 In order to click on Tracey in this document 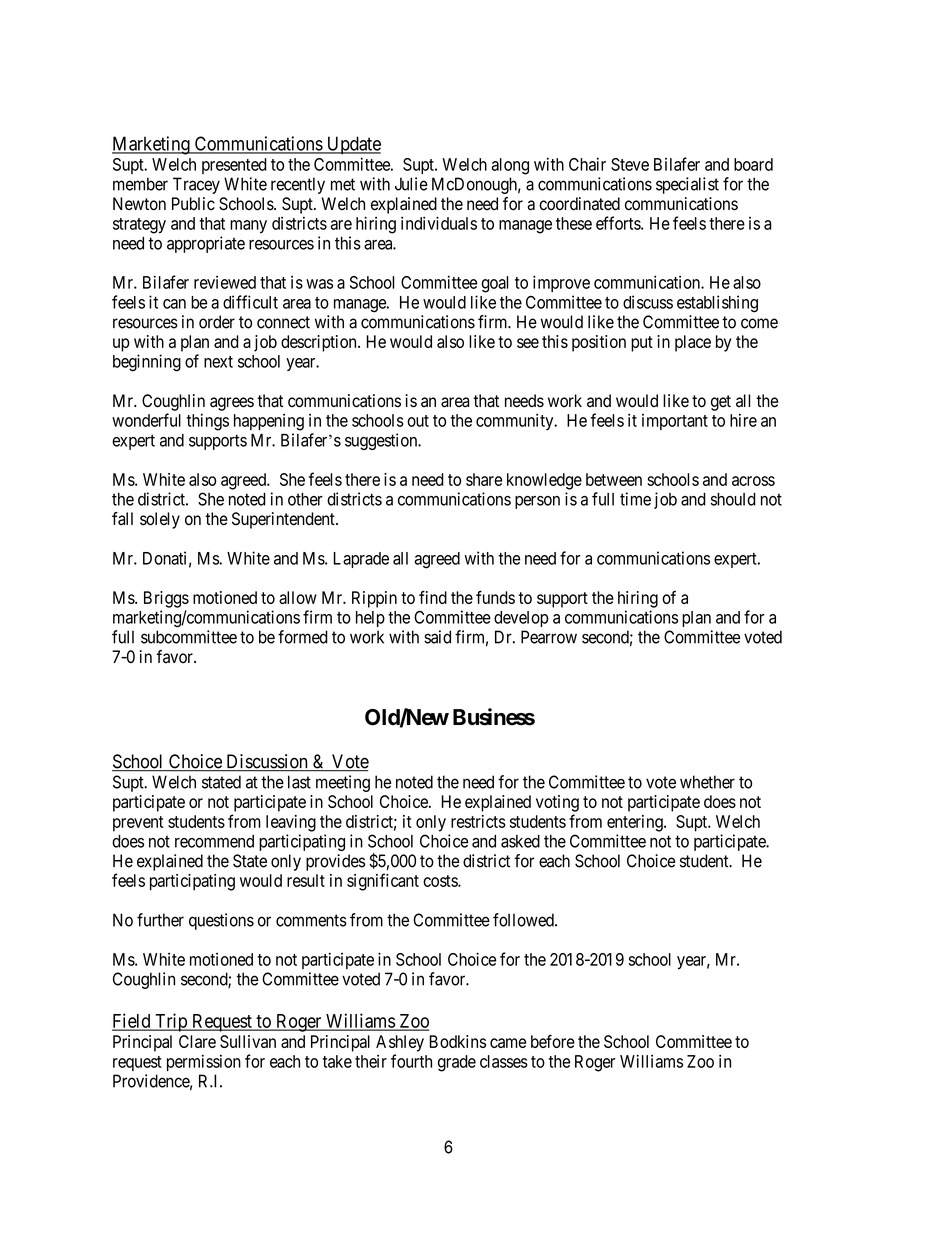, I will do `click(196, 185)`.
